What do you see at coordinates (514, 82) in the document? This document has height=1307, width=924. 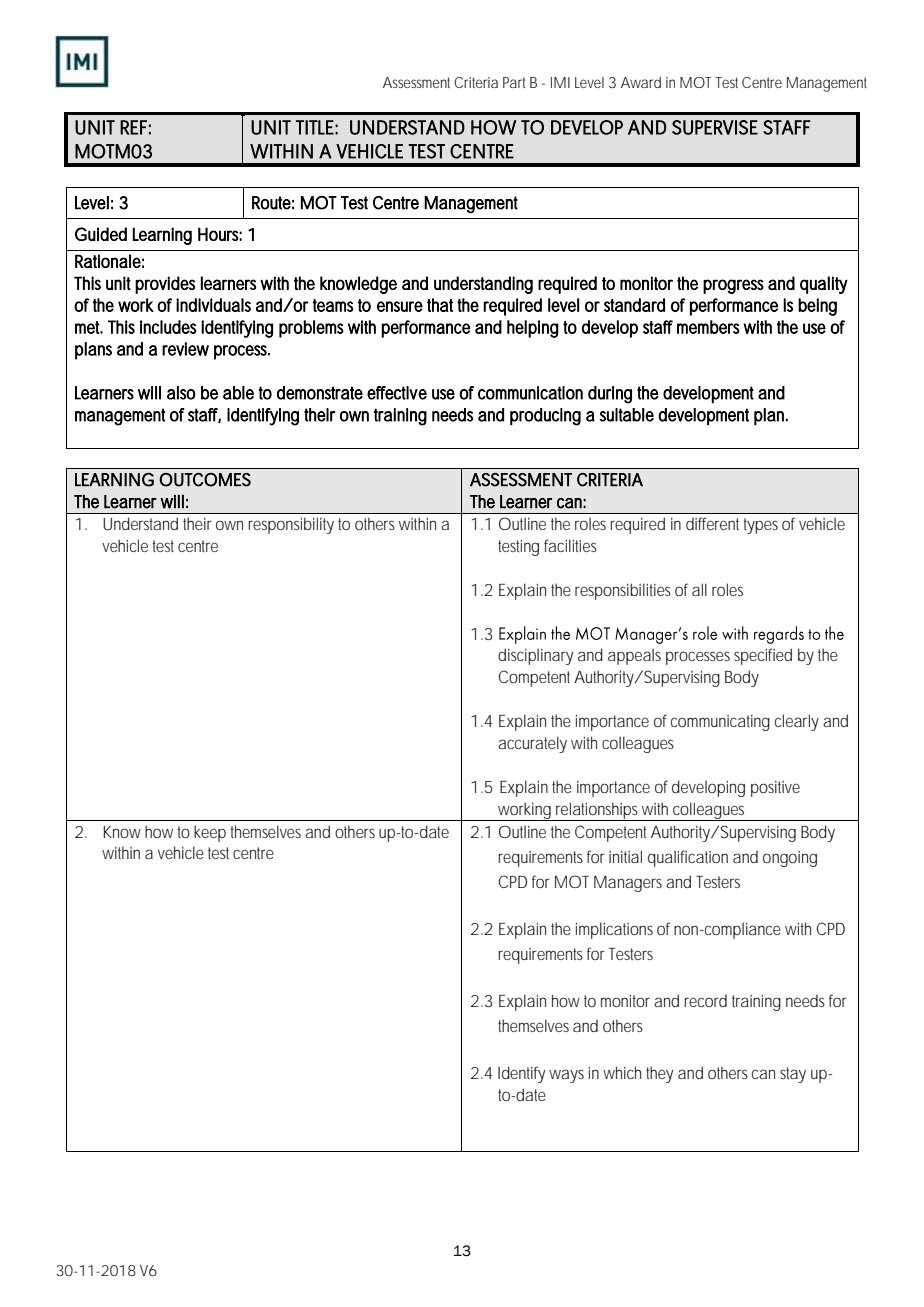 I see `Part` at bounding box center [514, 82].
